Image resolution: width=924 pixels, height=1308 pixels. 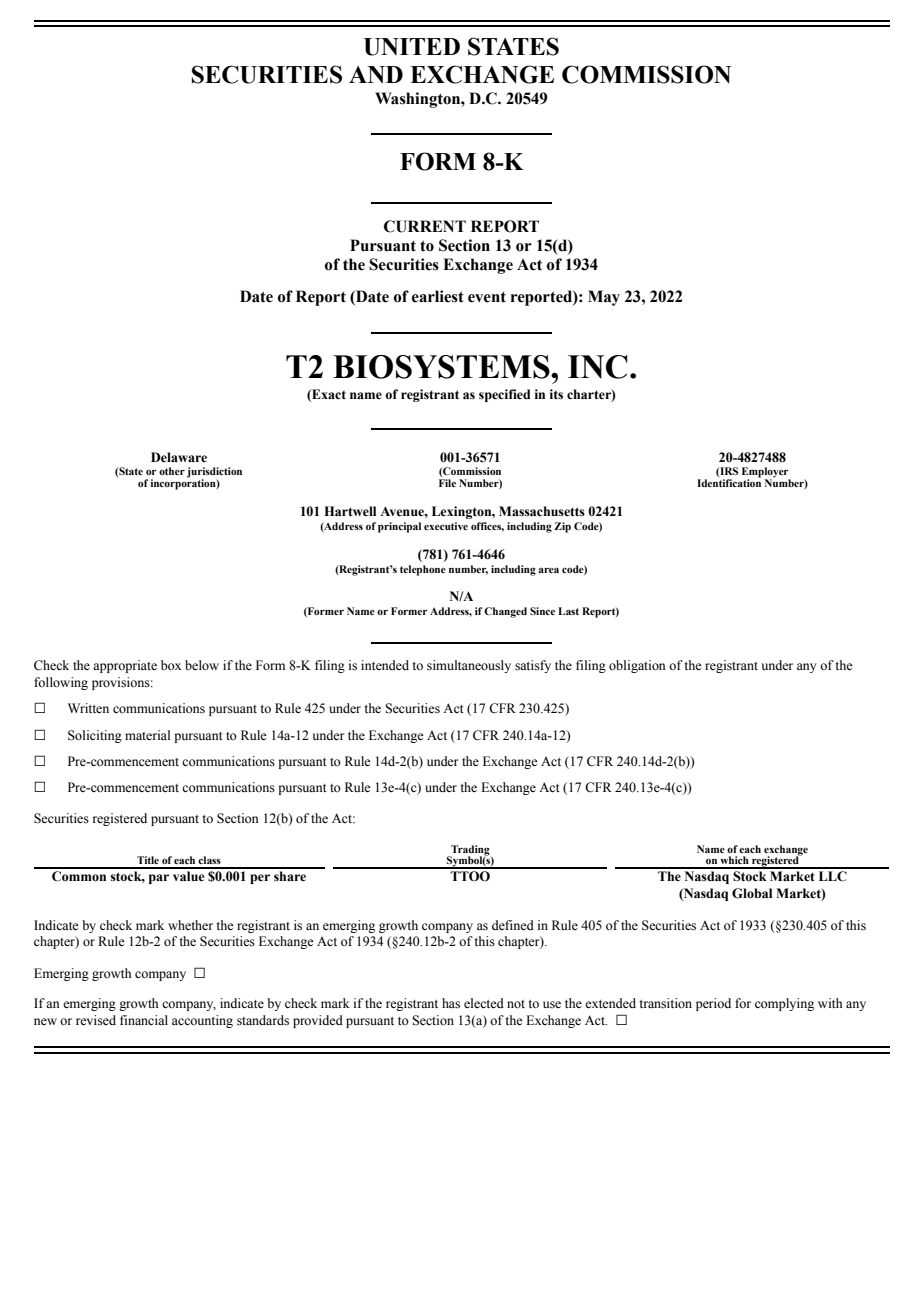 What do you see at coordinates (179, 457) in the screenshot?
I see `Delaware` at bounding box center [179, 457].
